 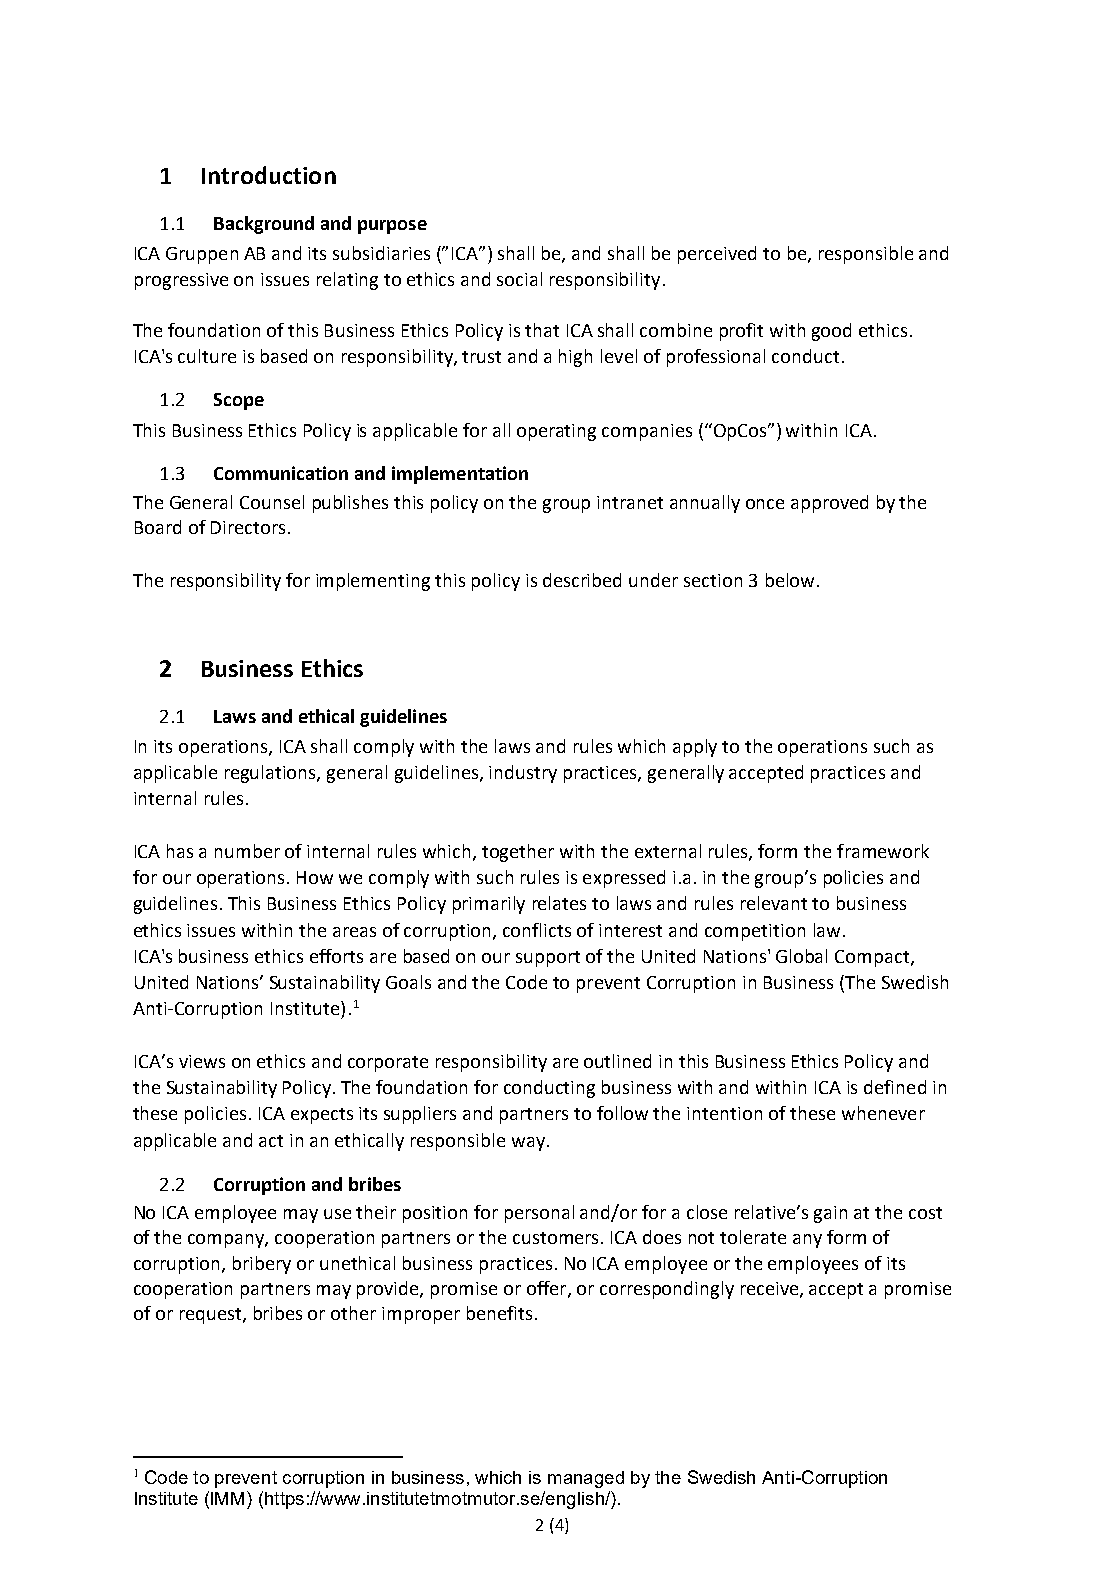 I want to click on Directors, so click(x=248, y=527).
